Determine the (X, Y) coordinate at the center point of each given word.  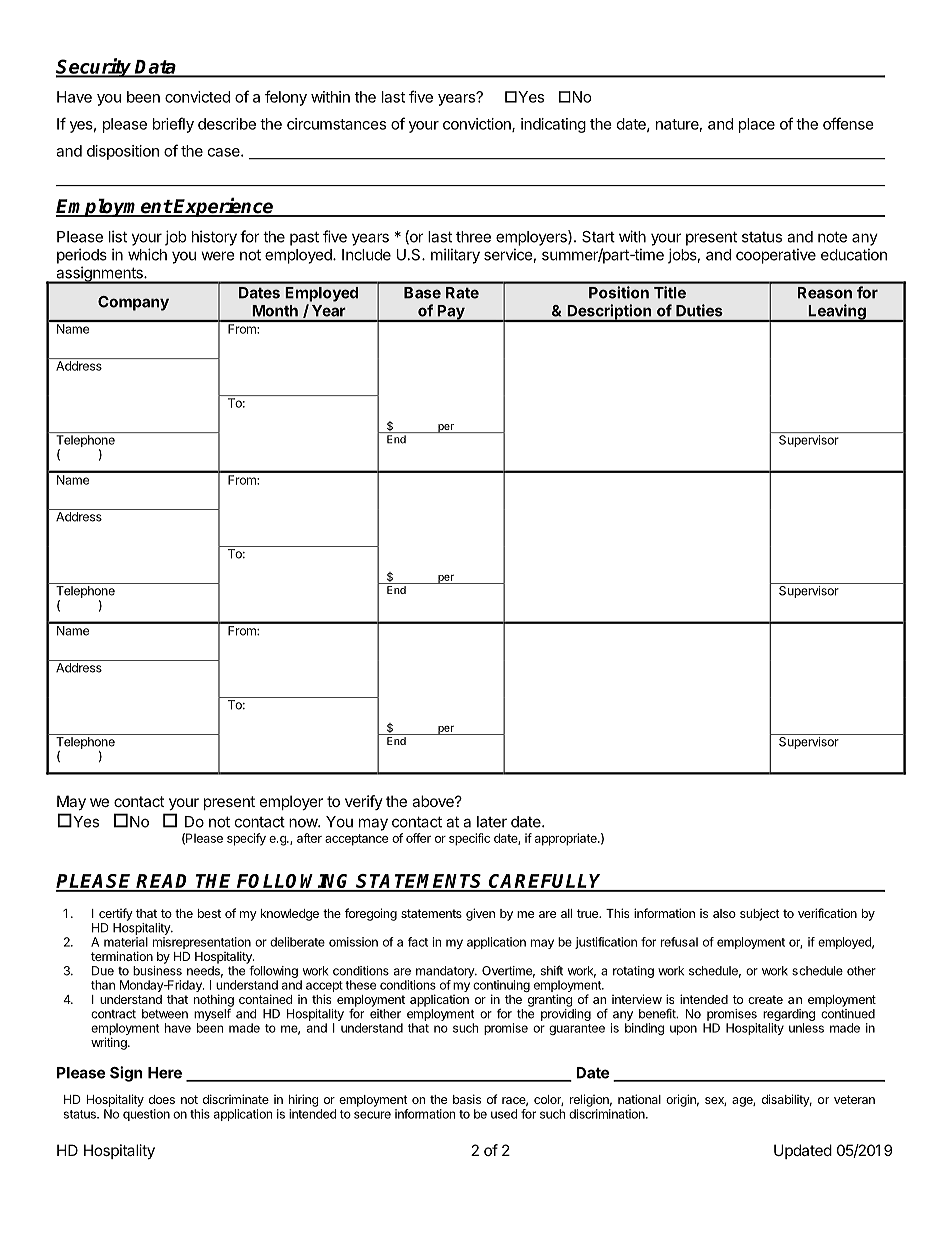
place (757, 125)
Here (165, 1073)
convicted (197, 97)
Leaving (837, 313)
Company (133, 303)
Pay (450, 313)
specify (246, 839)
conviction (478, 125)
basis (467, 1099)
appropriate (567, 839)
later (492, 822)
